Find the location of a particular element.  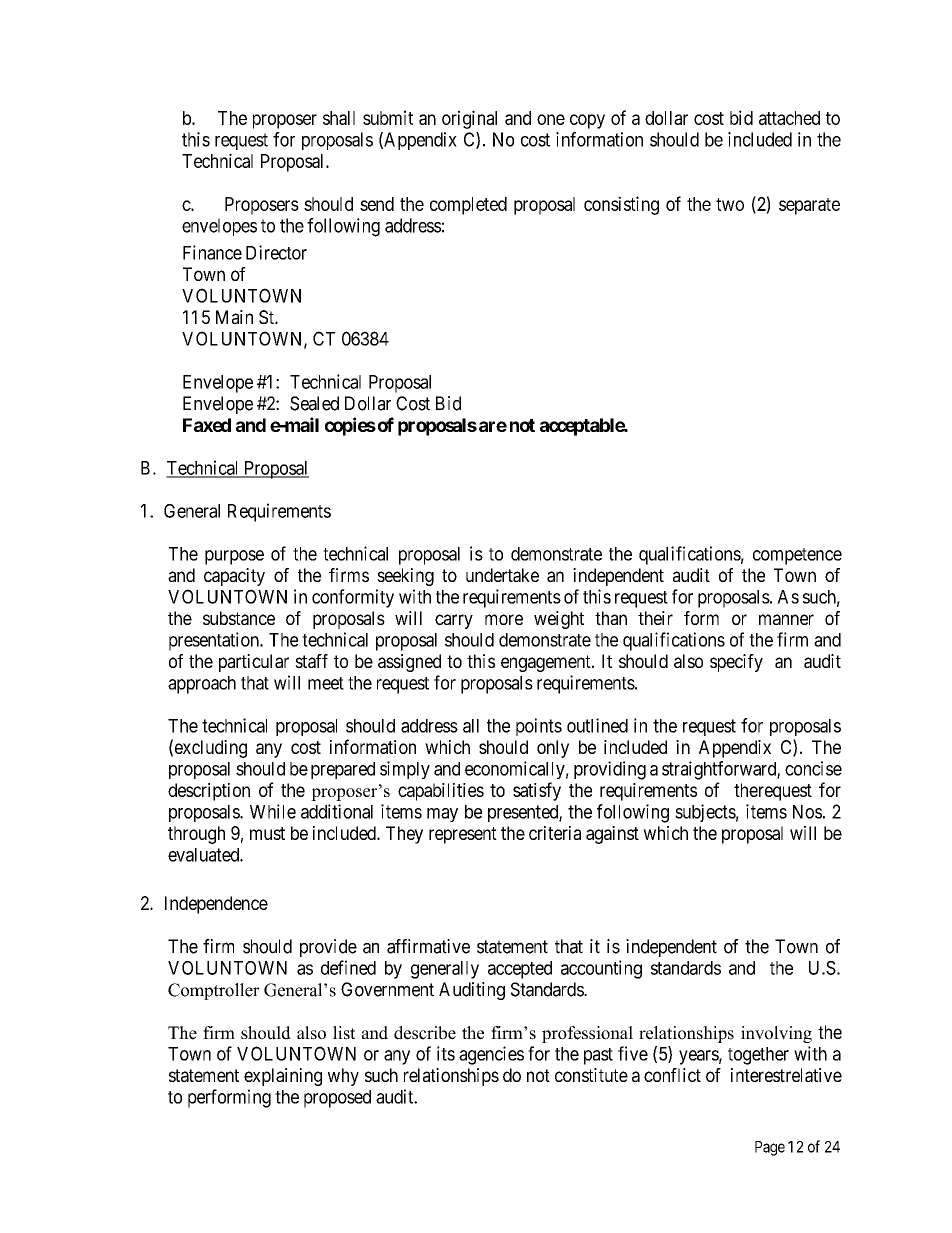

agencies is located at coordinates (491, 1055).
